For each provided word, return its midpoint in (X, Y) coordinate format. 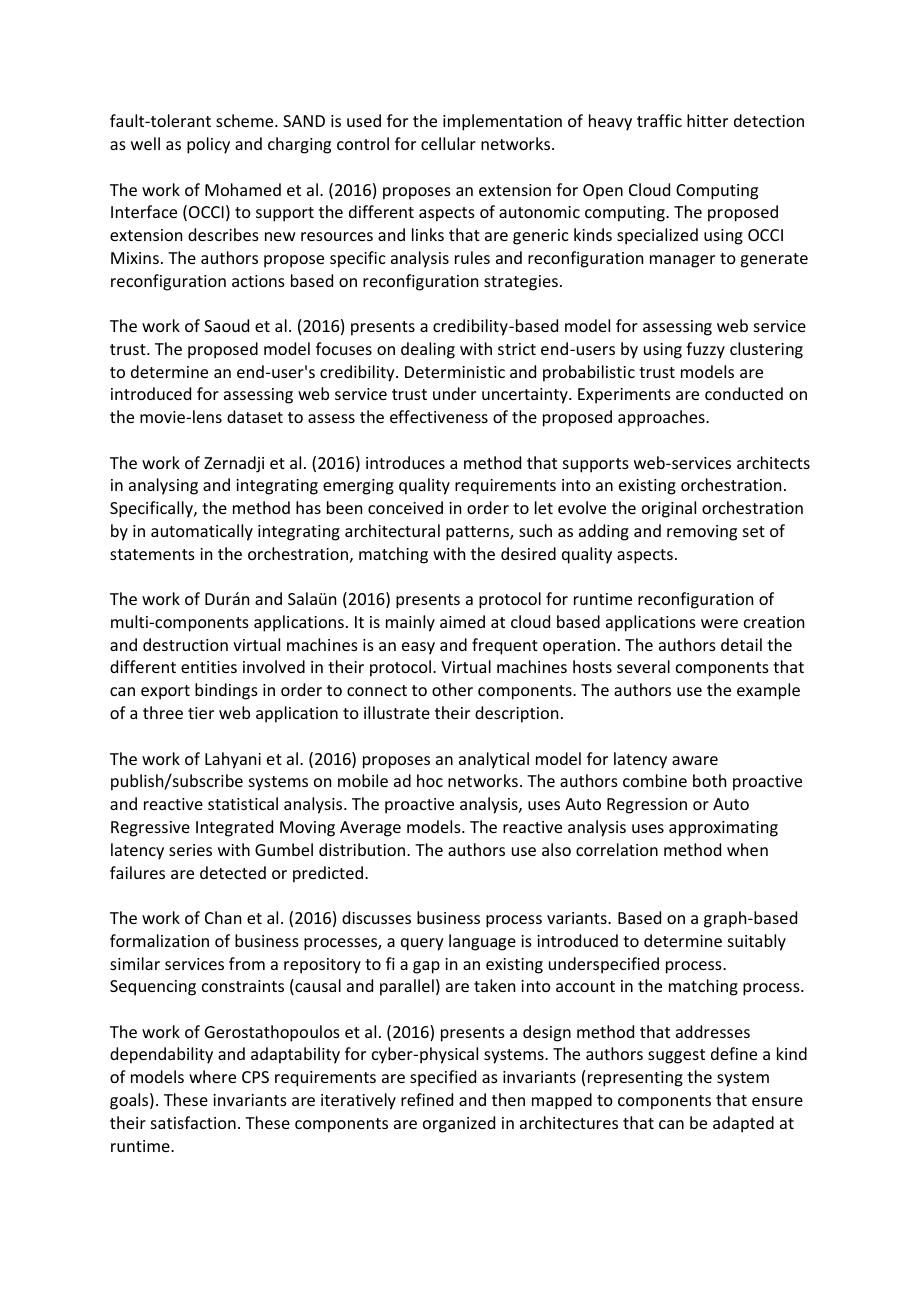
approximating (723, 829)
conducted (744, 393)
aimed (462, 621)
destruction (185, 644)
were (719, 623)
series (190, 850)
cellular (448, 143)
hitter (707, 120)
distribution (363, 849)
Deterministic (455, 372)
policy (208, 145)
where (212, 1076)
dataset (255, 416)
